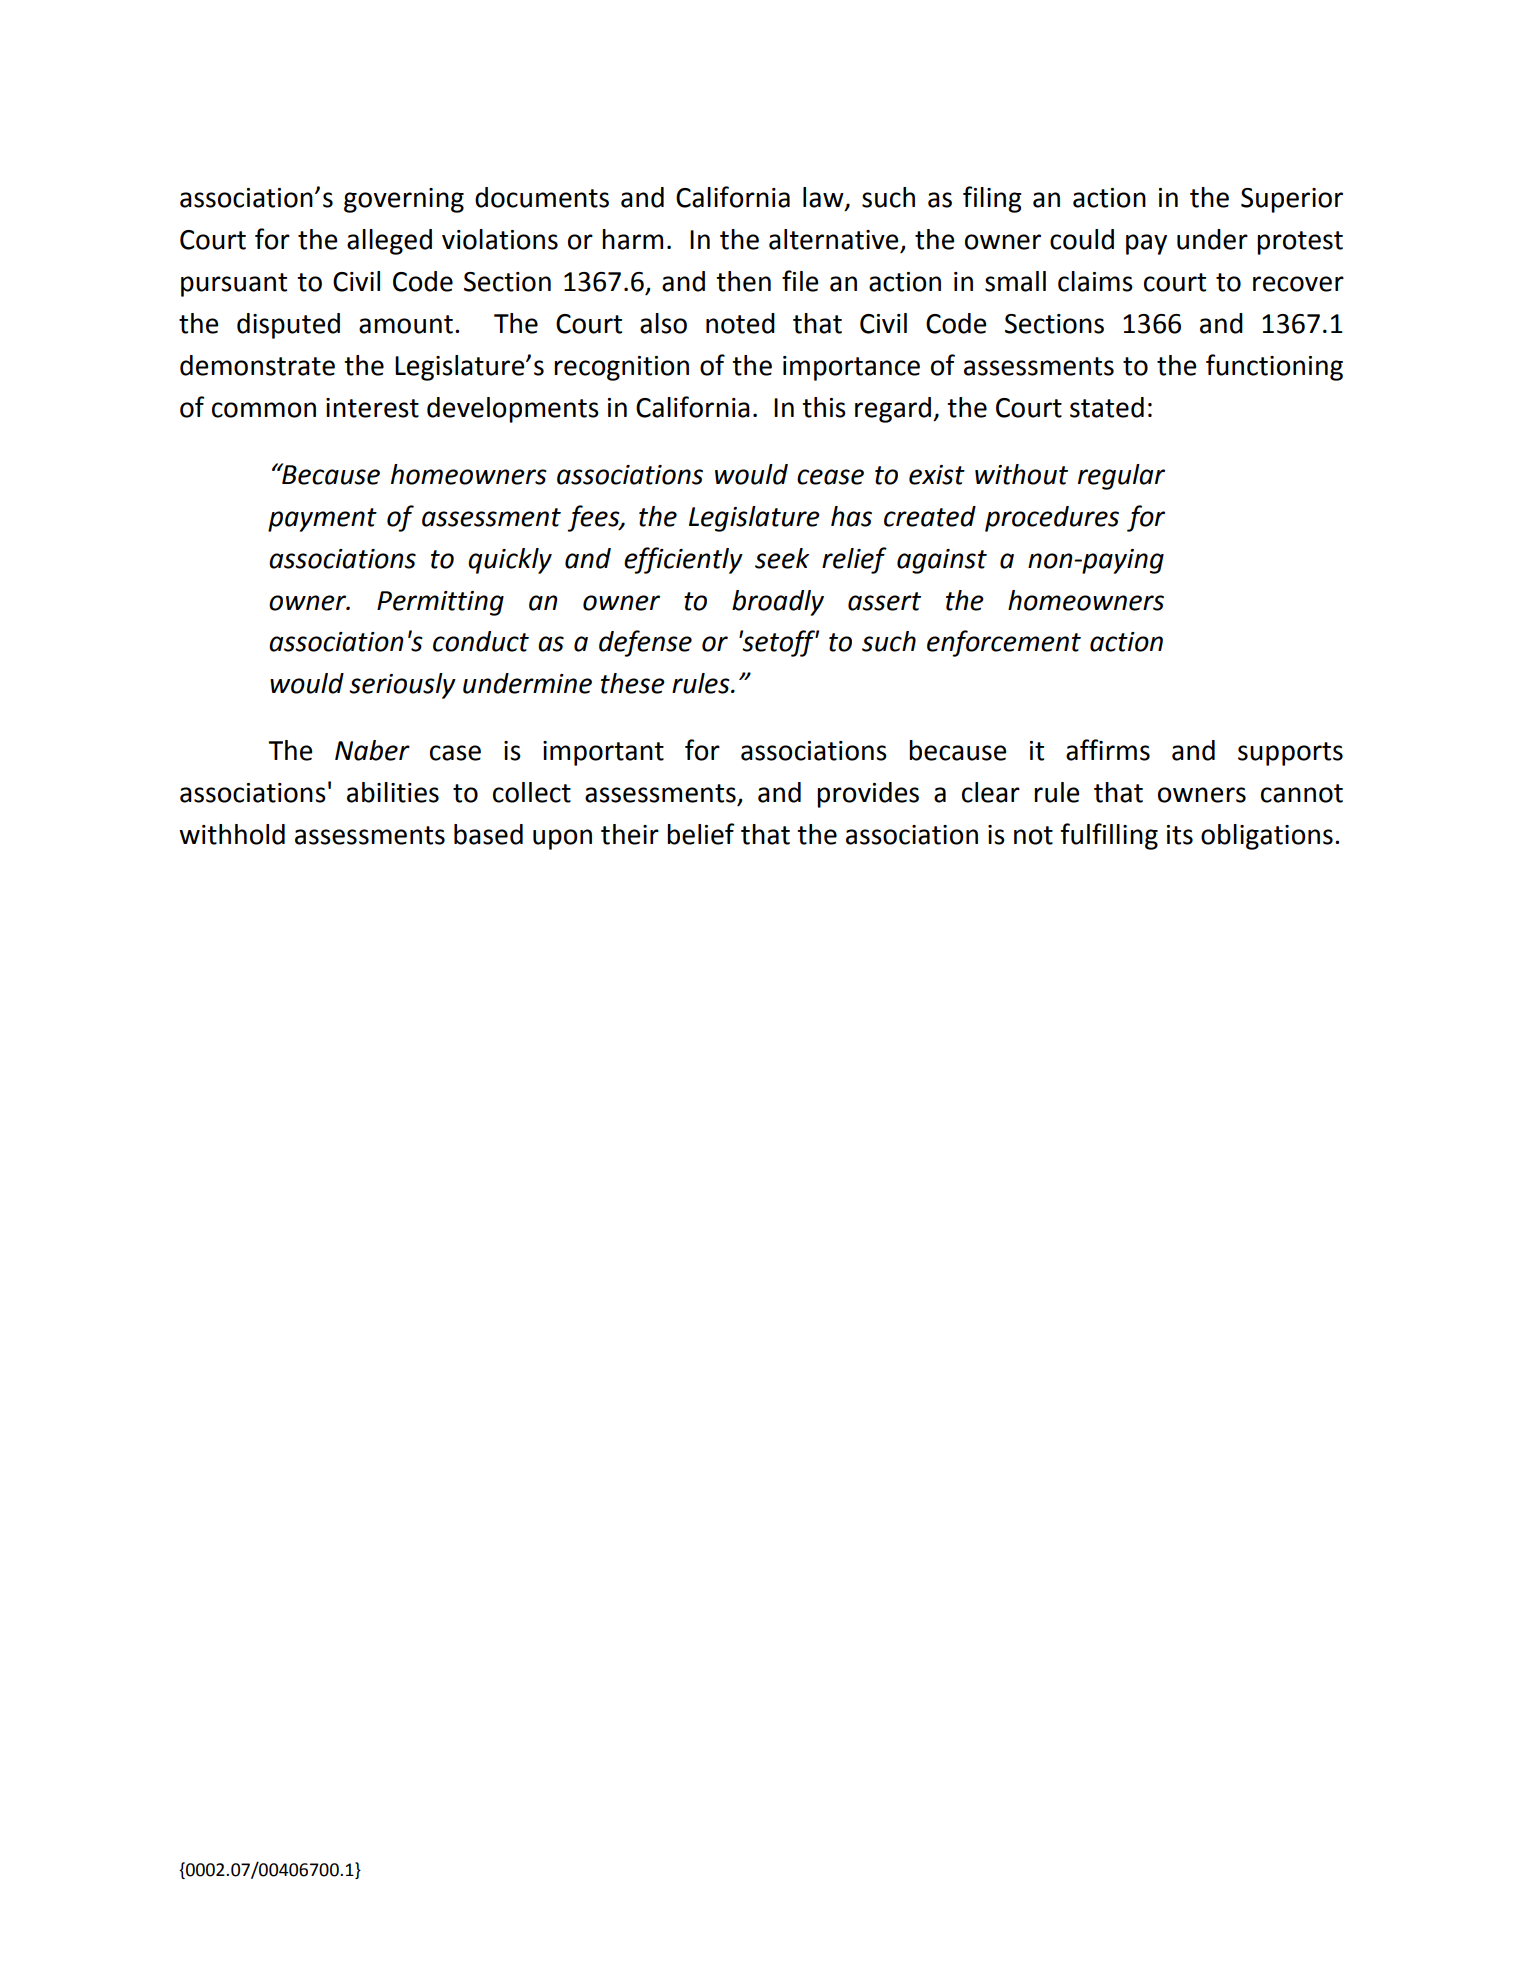  What do you see at coordinates (393, 792) in the image?
I see `abilities` at bounding box center [393, 792].
